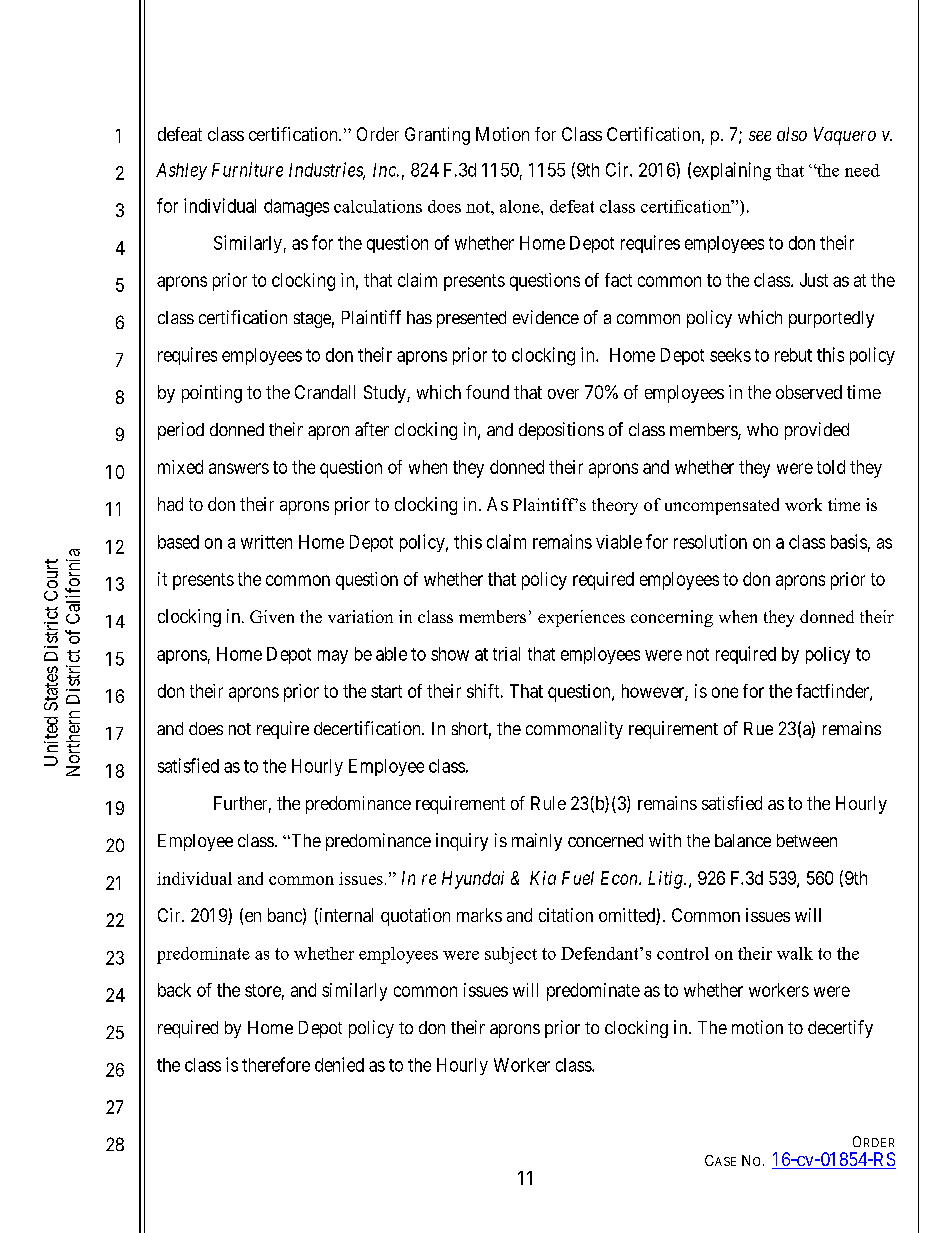  I want to click on walk, so click(795, 953).
